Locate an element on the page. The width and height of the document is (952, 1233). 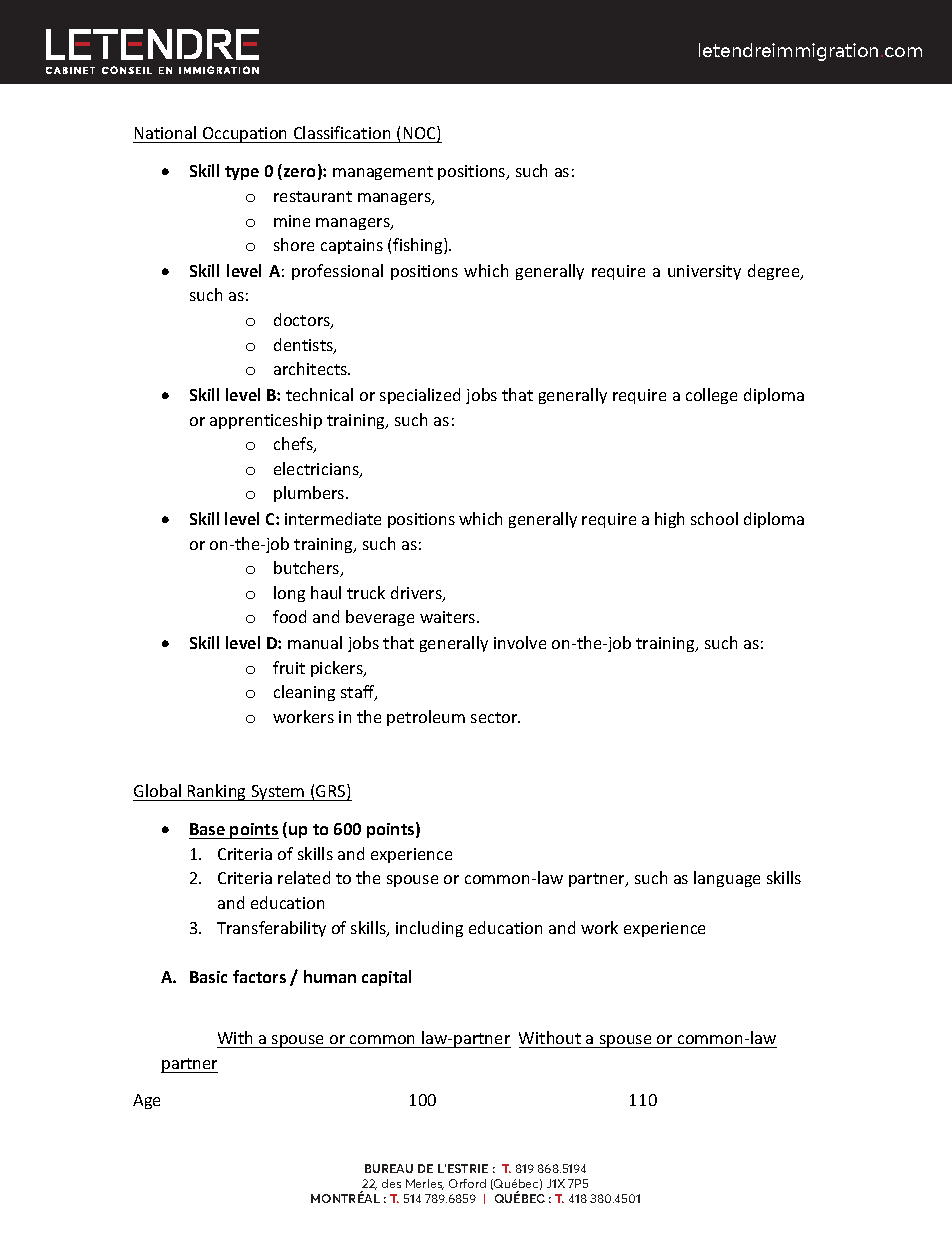
Orford is located at coordinates (467, 1183).
